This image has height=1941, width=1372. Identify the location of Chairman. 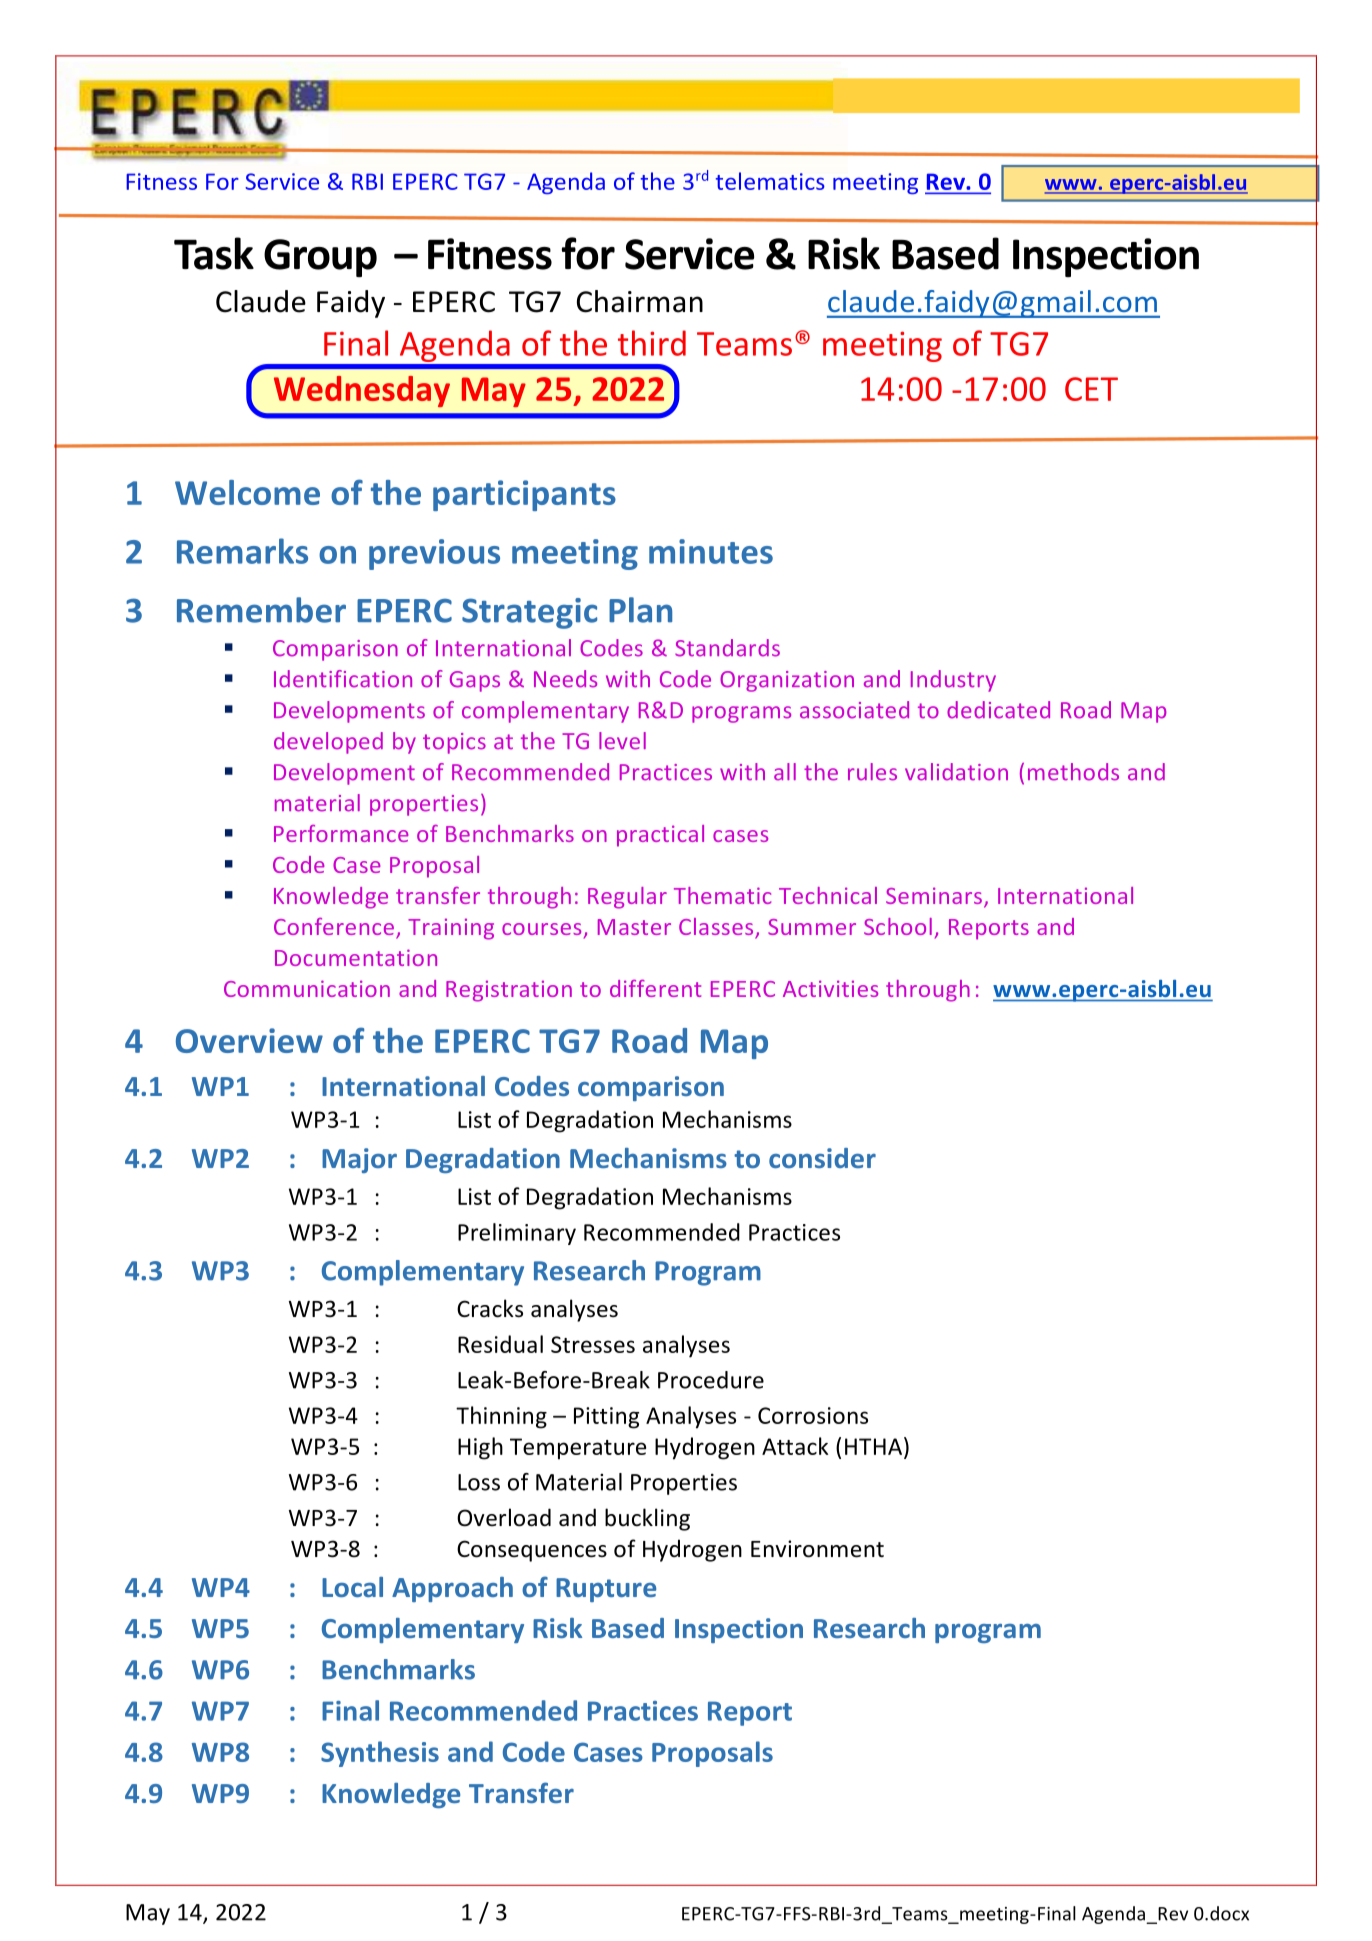
(640, 301).
